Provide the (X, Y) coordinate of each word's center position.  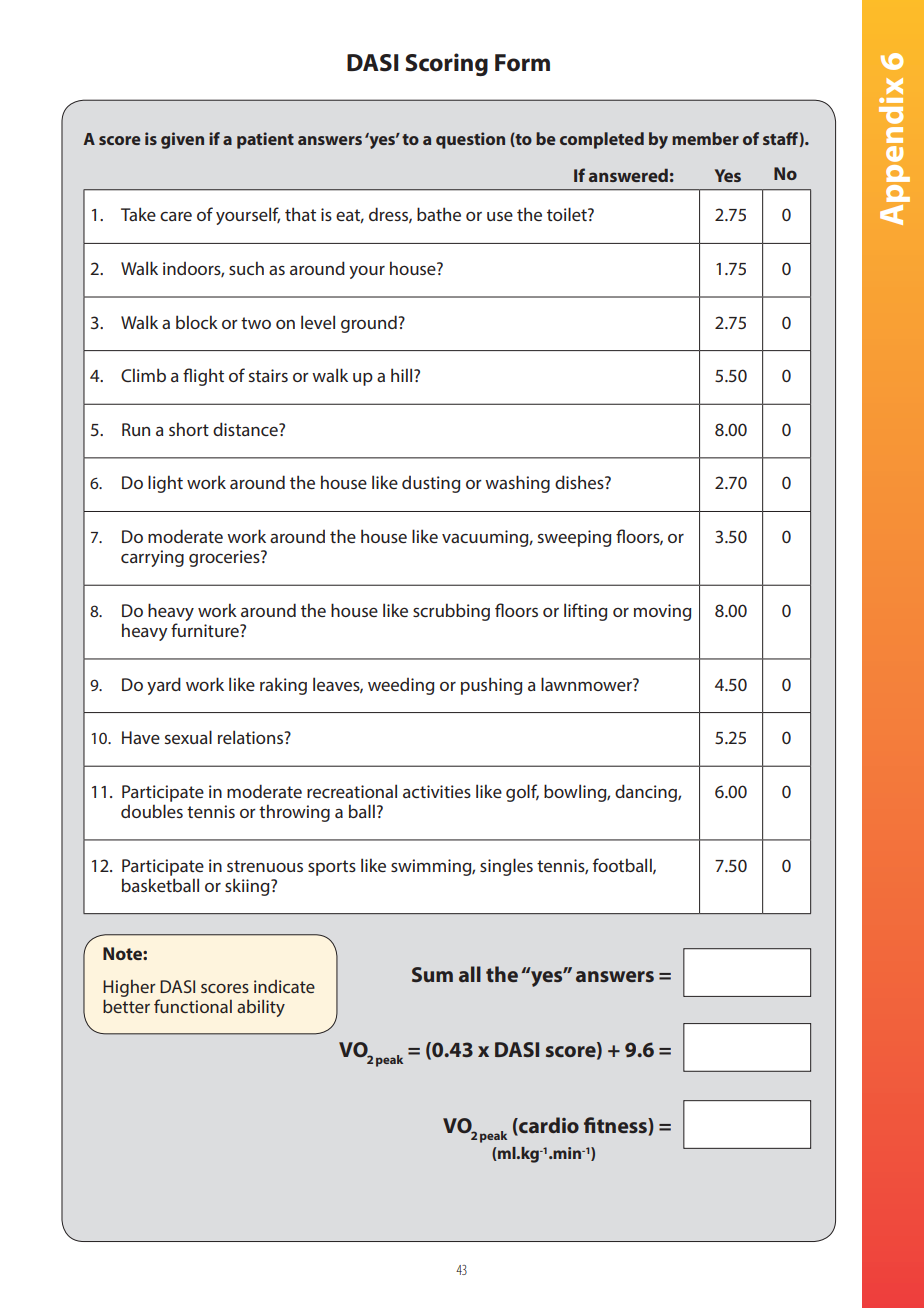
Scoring (446, 64)
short (189, 429)
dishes (580, 482)
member (705, 138)
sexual (188, 737)
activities (437, 791)
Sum (432, 974)
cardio (548, 1126)
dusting (431, 484)
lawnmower (587, 684)
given (182, 140)
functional (193, 1006)
